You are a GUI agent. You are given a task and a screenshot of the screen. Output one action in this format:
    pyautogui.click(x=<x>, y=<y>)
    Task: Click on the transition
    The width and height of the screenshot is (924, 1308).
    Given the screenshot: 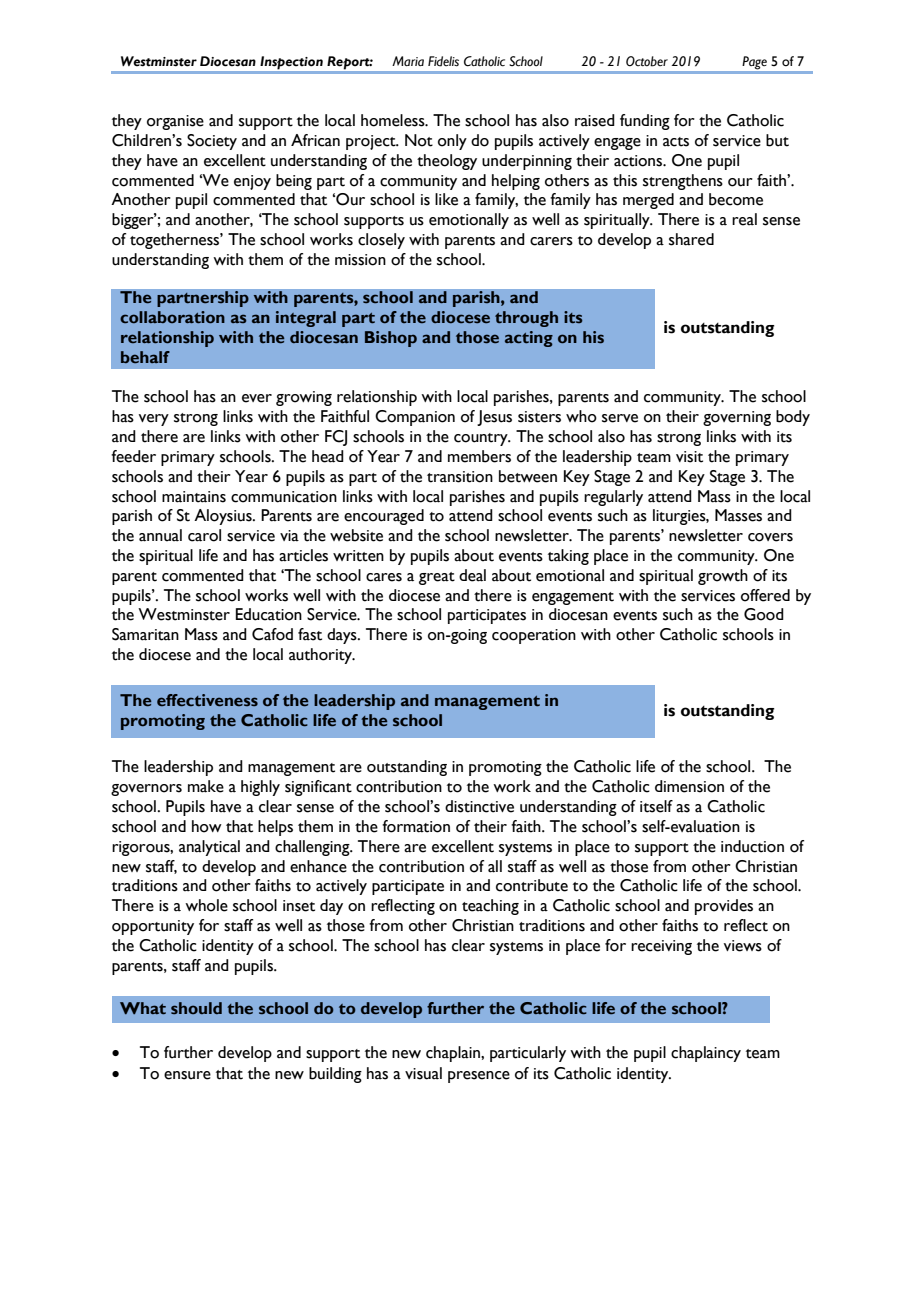 What is the action you would take?
    pyautogui.click(x=460, y=477)
